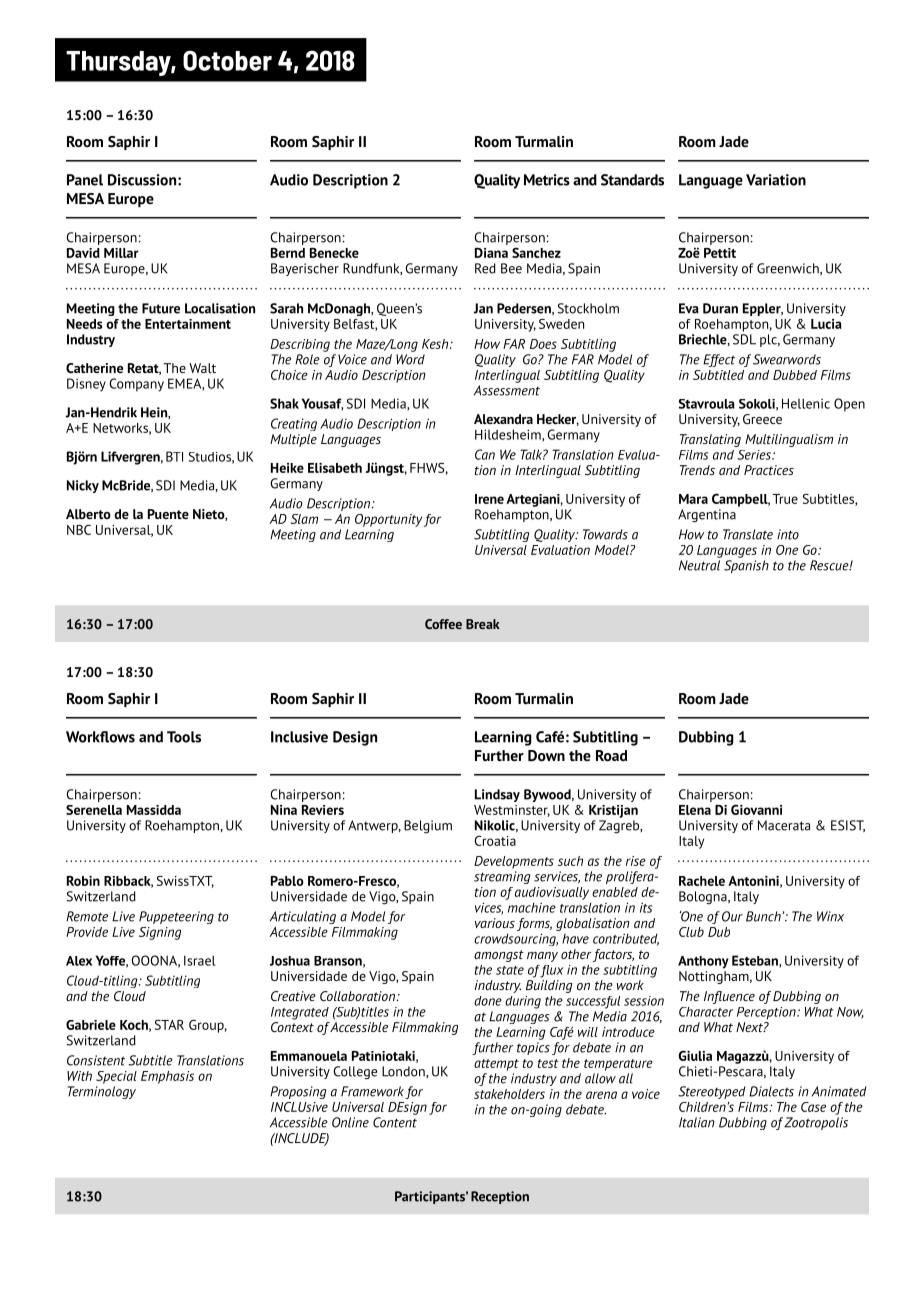  What do you see at coordinates (746, 566) in the screenshot?
I see `Spanish` at bounding box center [746, 566].
